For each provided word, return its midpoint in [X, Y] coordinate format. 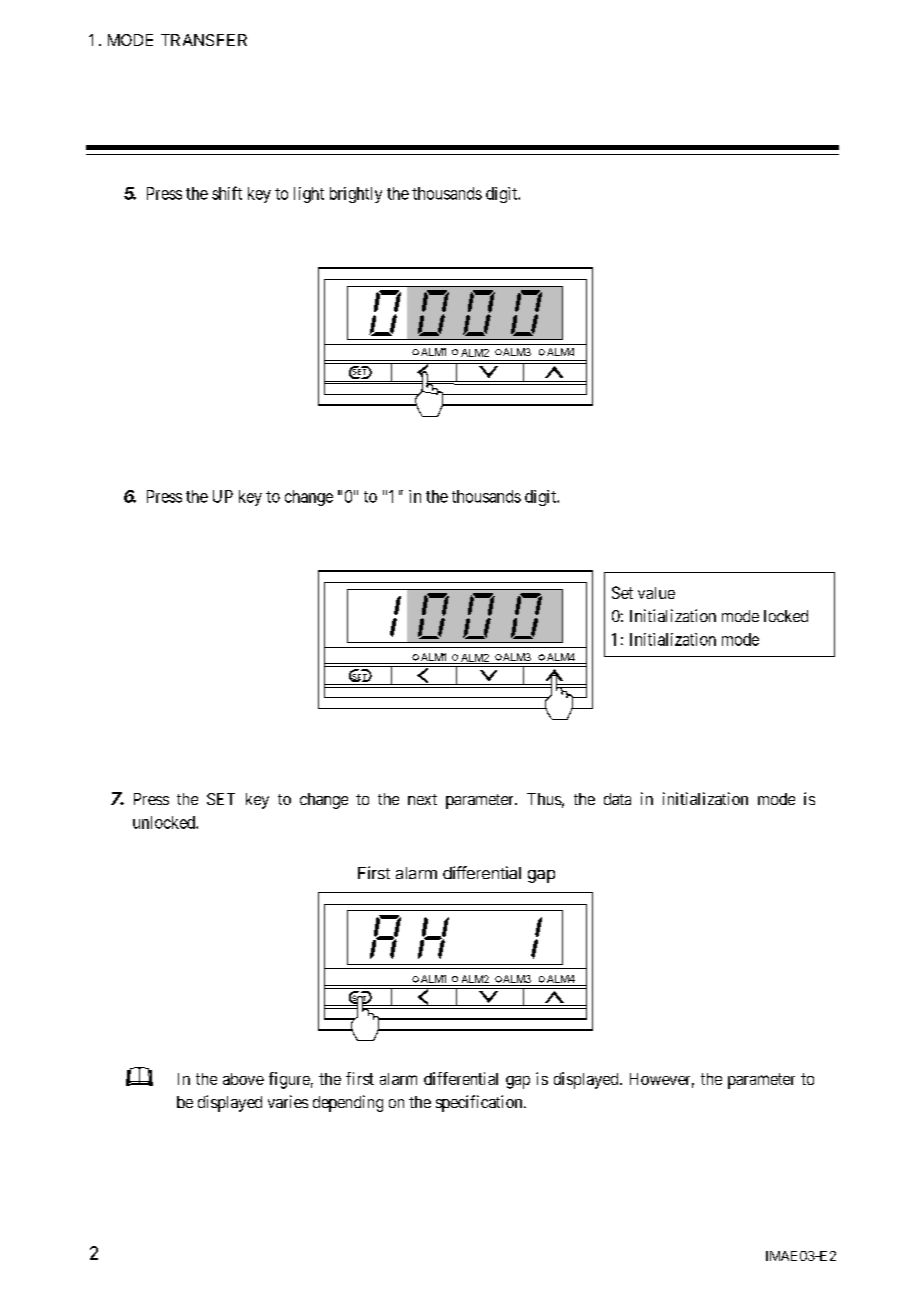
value [656, 593]
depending [348, 1103]
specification [480, 1103]
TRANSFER [204, 40]
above [243, 1079]
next [422, 799]
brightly [356, 195]
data [617, 799]
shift [227, 193]
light [309, 195]
